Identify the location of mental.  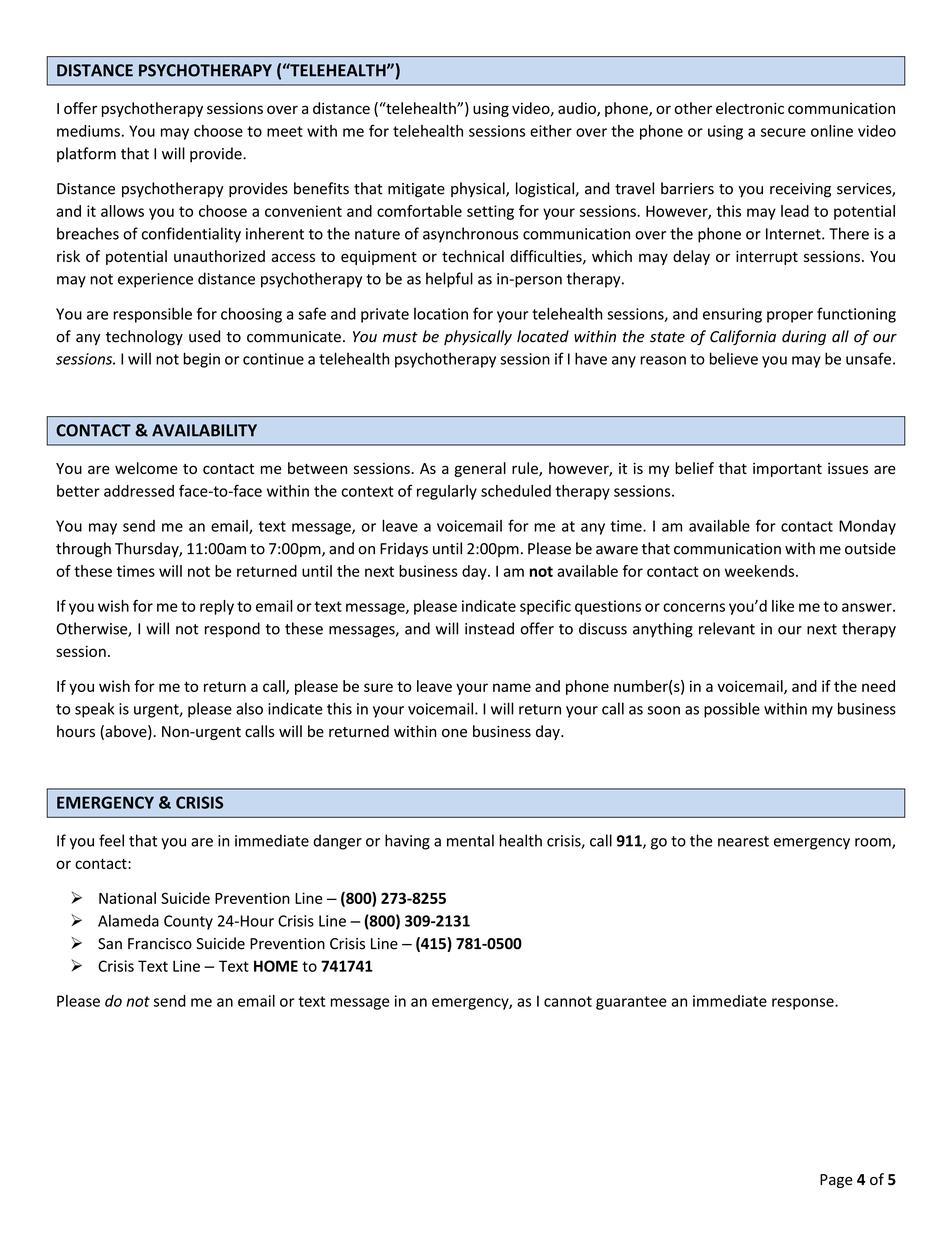
(470, 840).
